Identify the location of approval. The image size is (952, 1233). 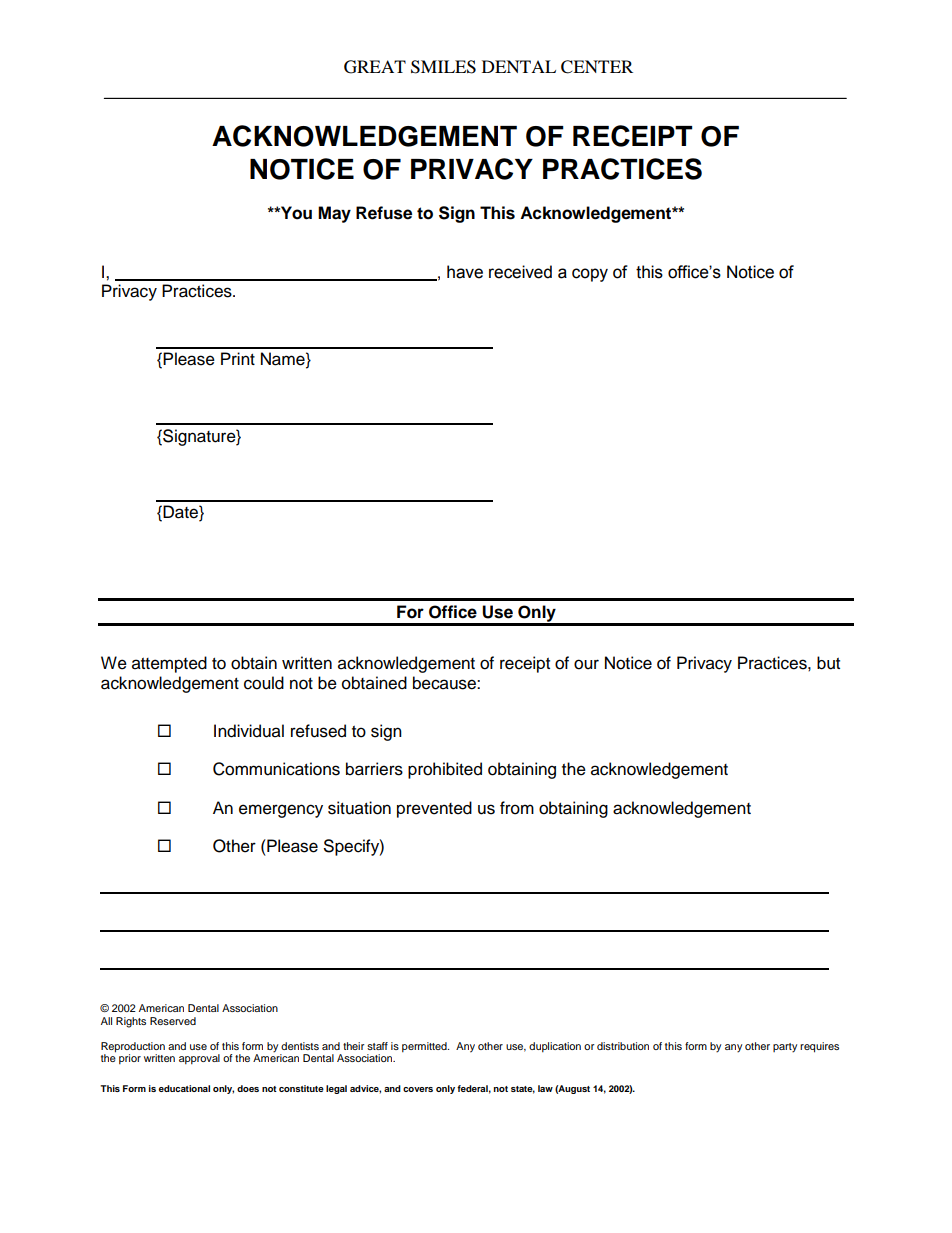
(199, 1059).
